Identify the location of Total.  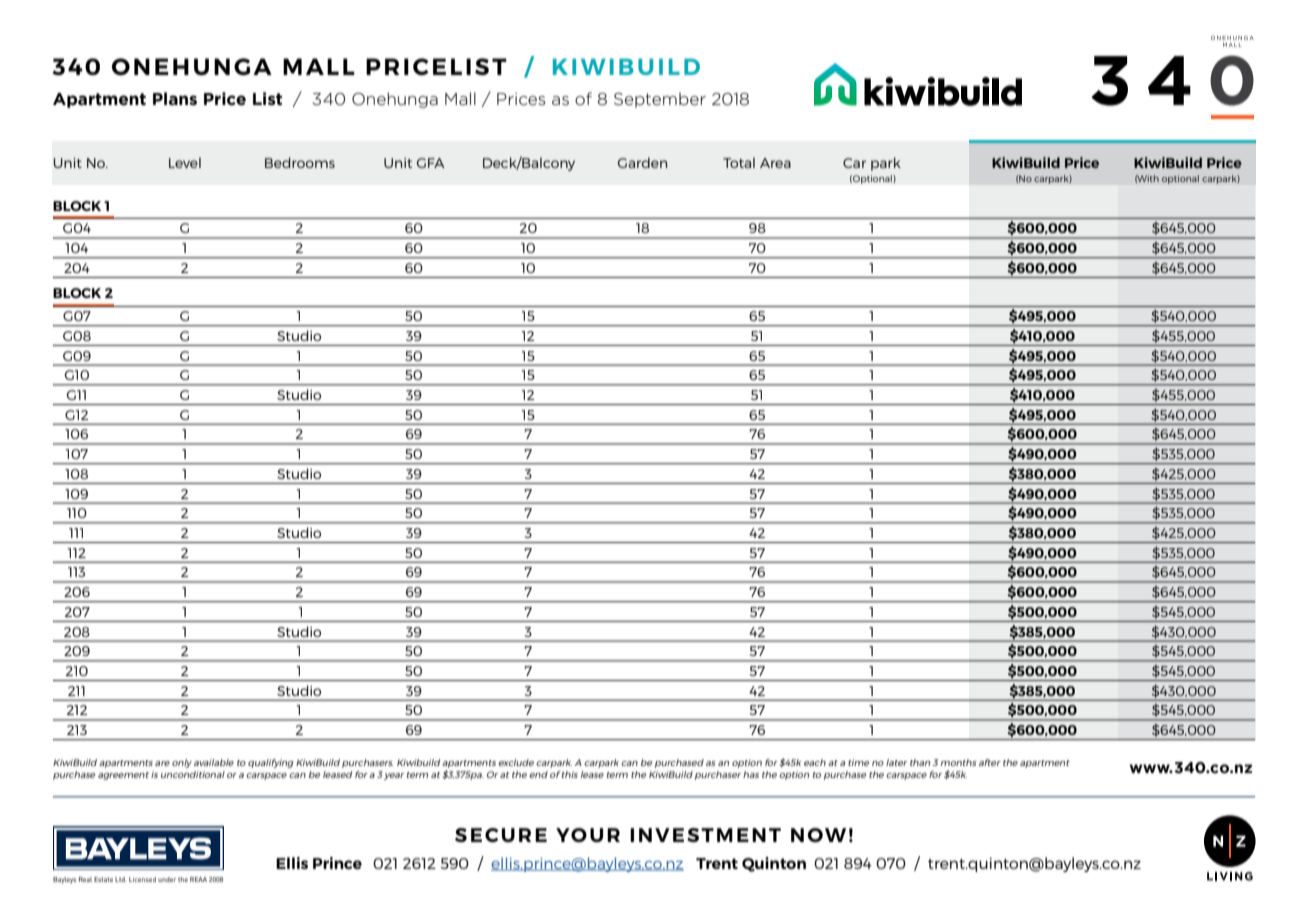
(739, 162).
